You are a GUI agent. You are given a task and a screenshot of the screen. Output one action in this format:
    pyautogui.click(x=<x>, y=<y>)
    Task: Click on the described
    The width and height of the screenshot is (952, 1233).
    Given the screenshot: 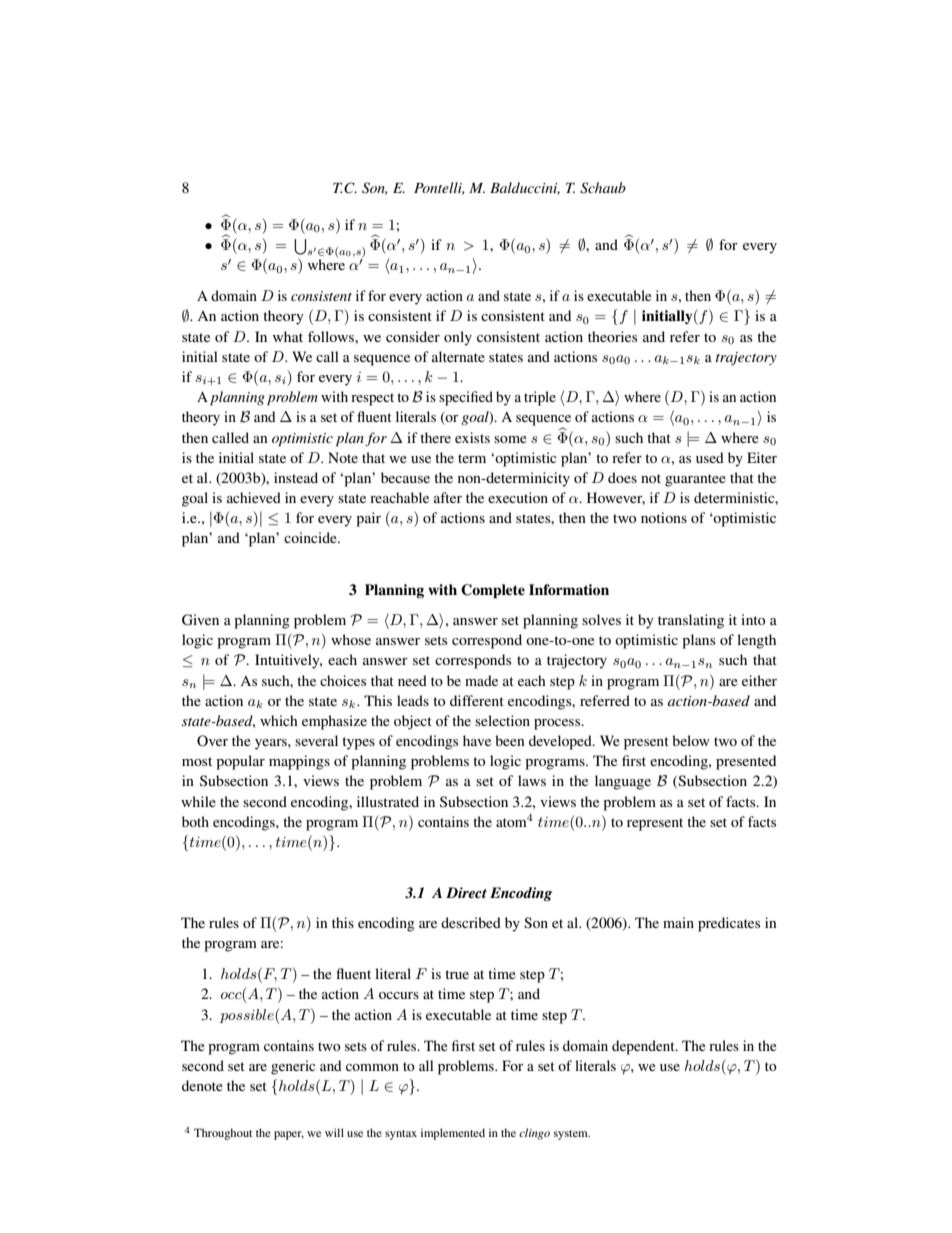 What is the action you would take?
    pyautogui.click(x=471, y=922)
